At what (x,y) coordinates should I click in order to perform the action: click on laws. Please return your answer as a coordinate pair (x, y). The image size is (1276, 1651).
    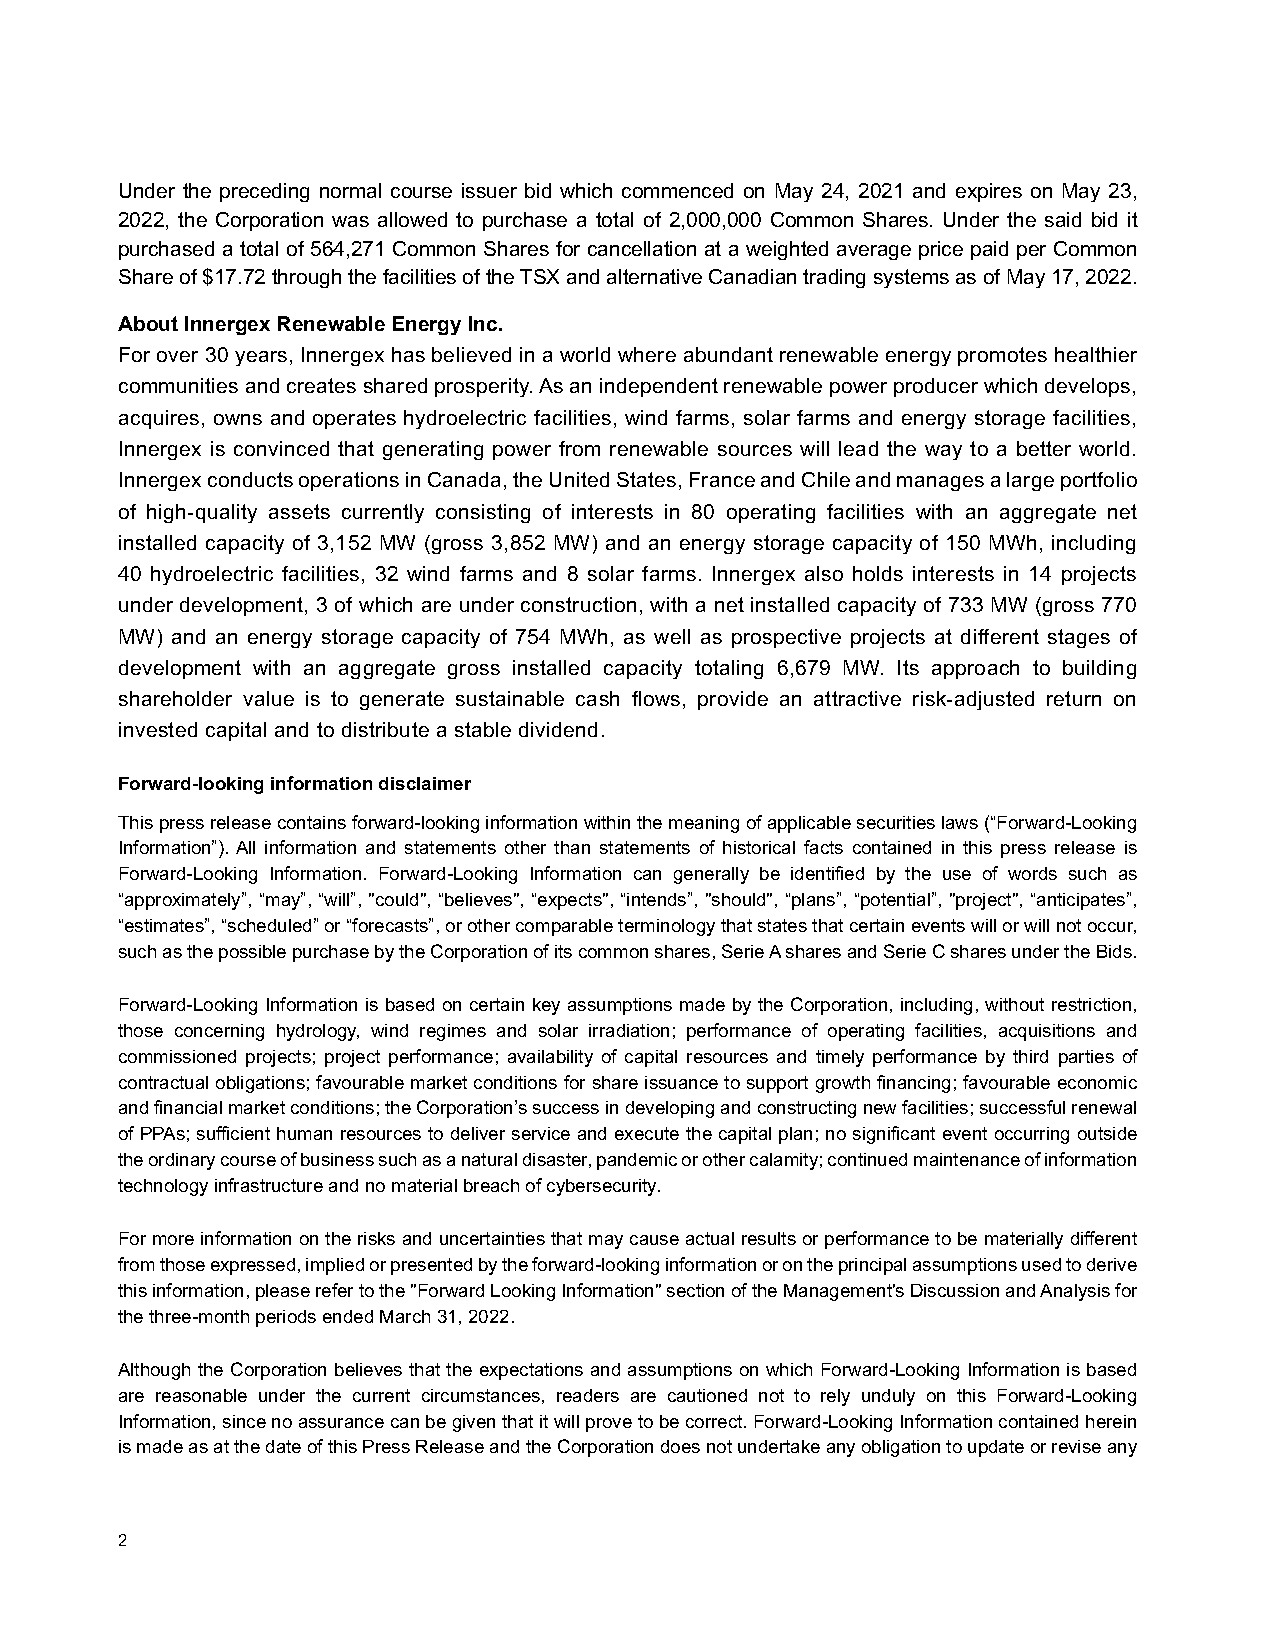
    Looking at the image, I should click on (960, 822).
